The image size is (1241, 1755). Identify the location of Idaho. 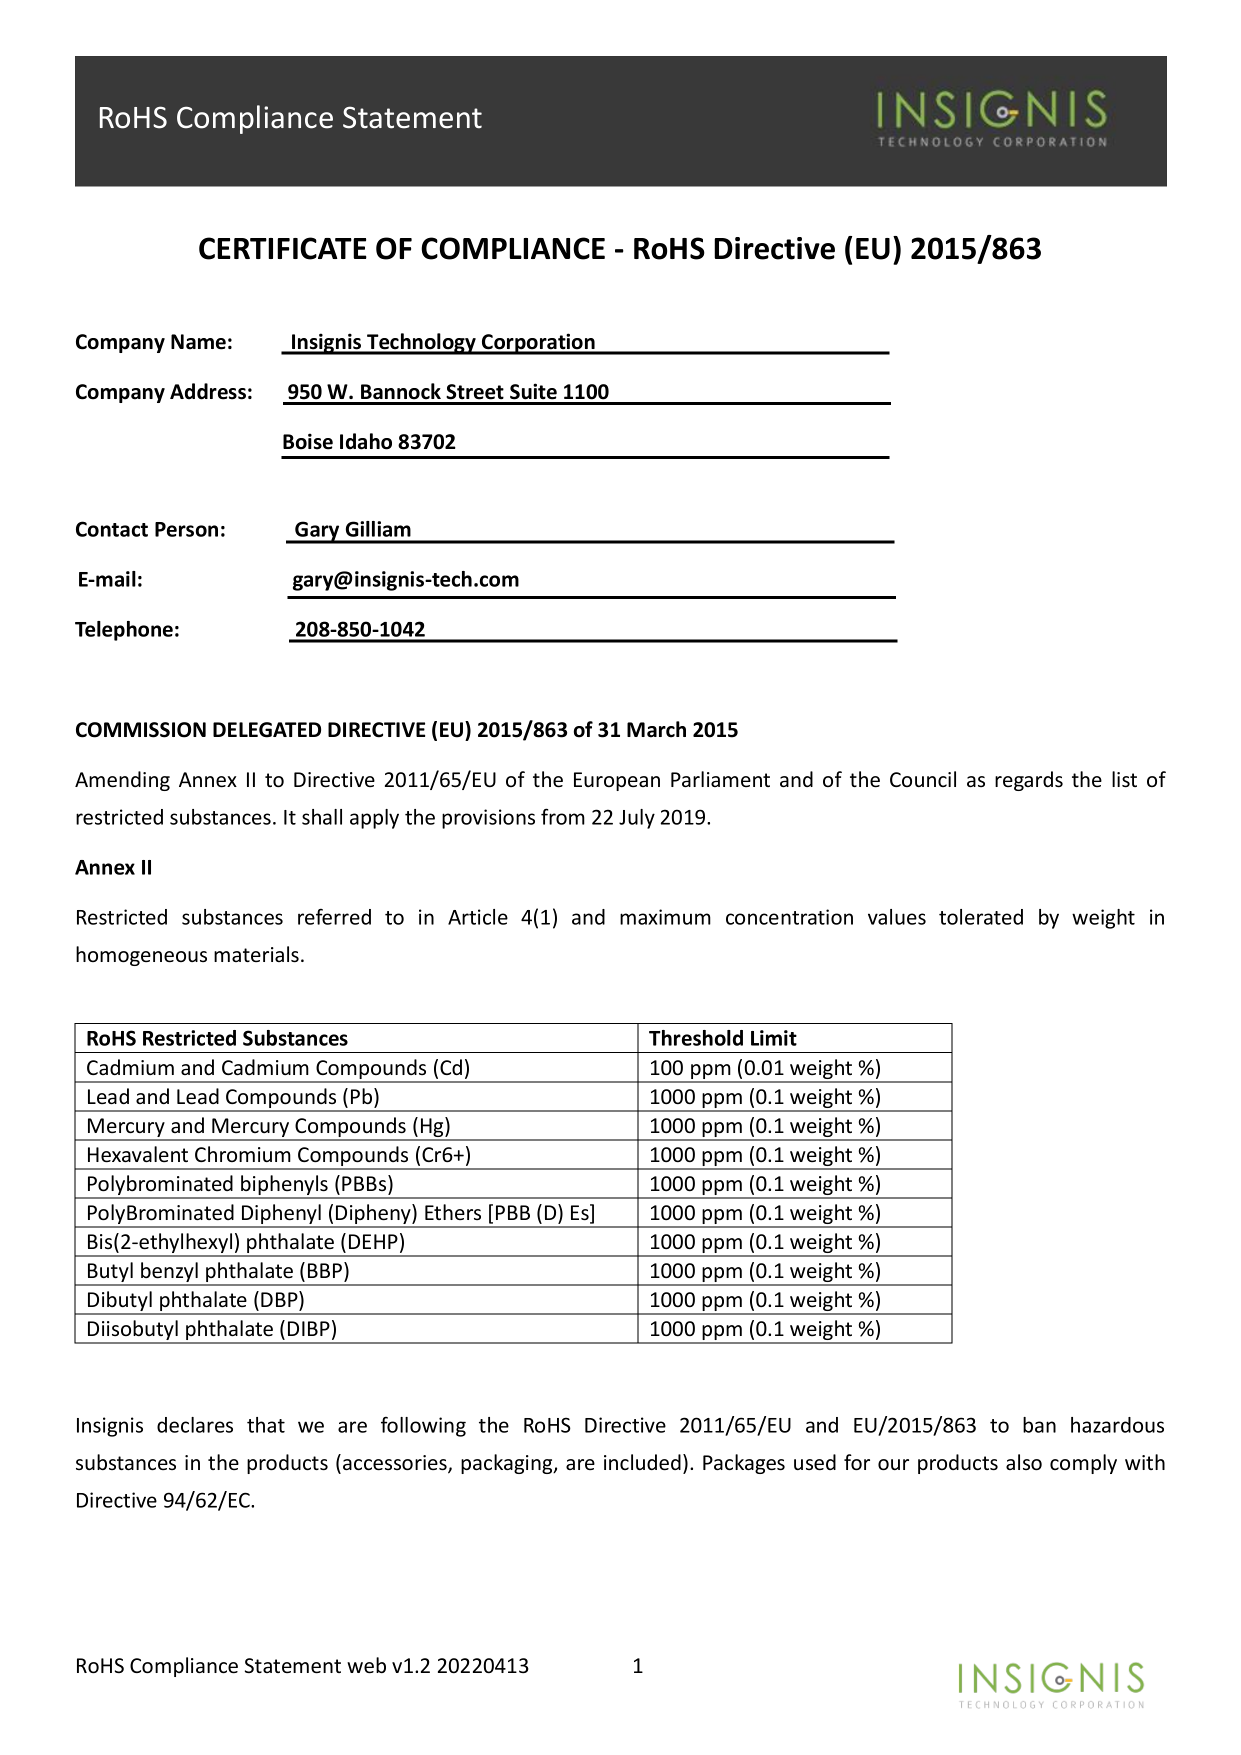
(366, 441).
